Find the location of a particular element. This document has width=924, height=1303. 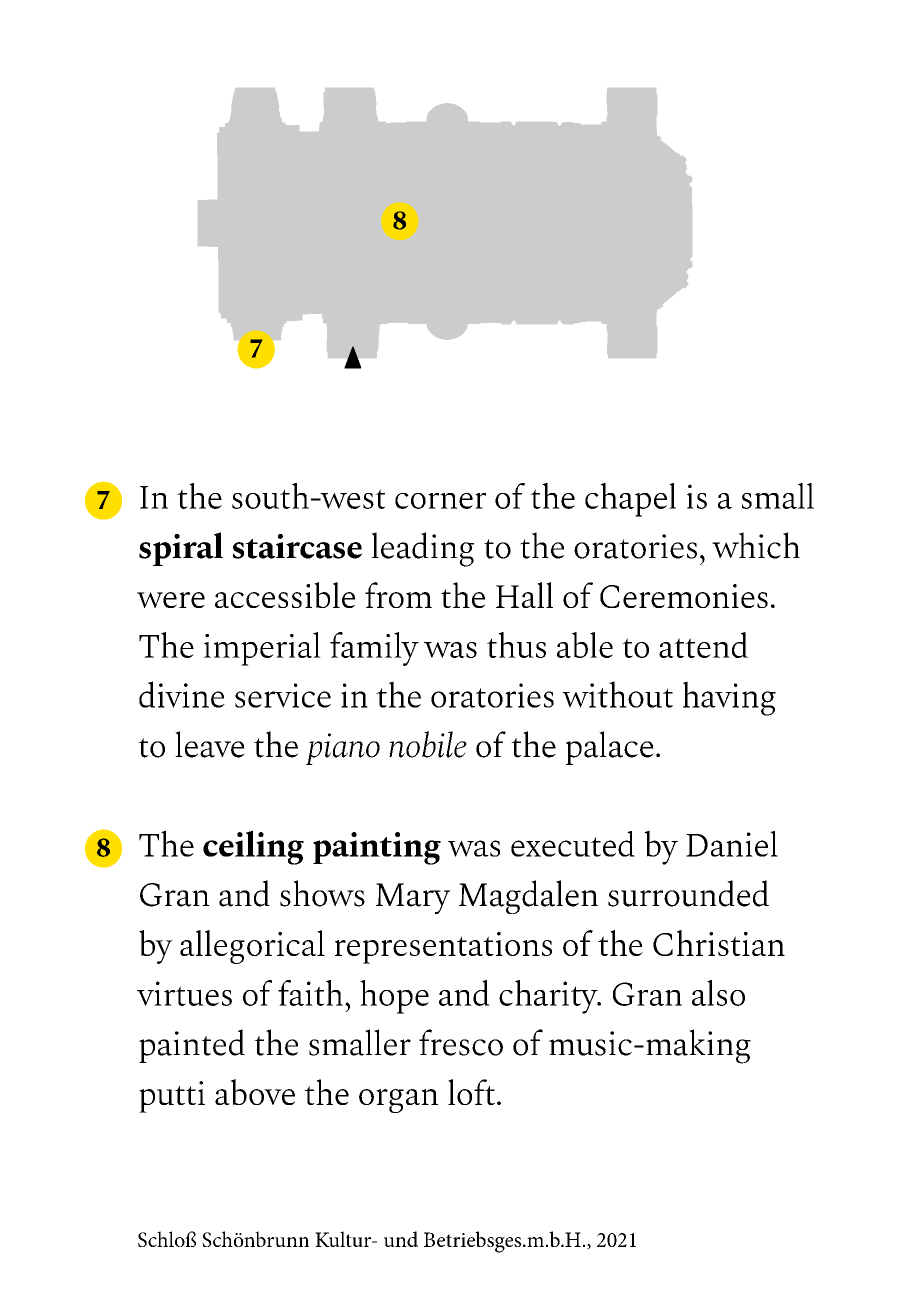

loft is located at coordinates (471, 1092).
